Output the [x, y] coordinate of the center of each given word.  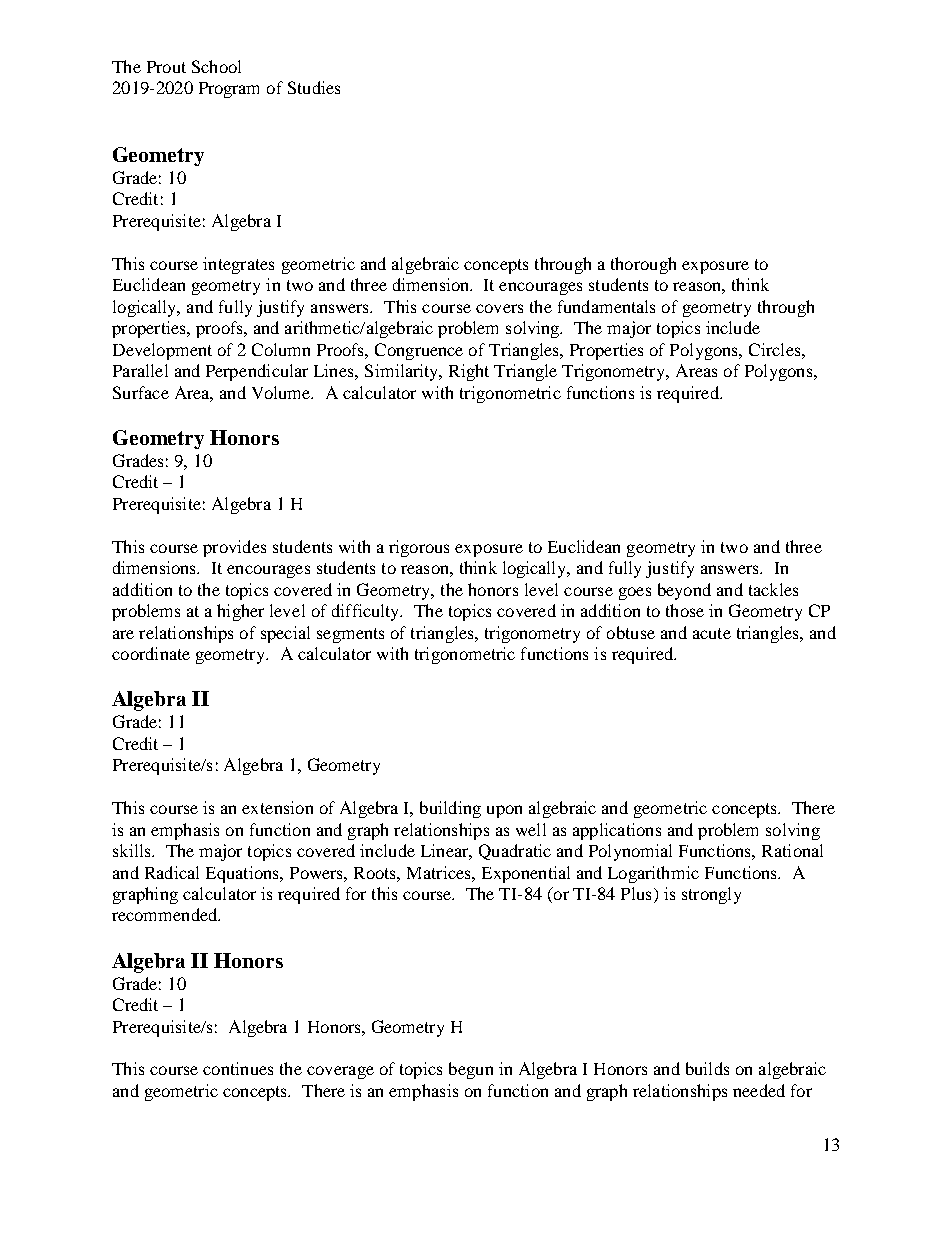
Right [469, 372]
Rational [792, 850]
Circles [776, 349]
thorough [643, 265]
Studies [314, 87]
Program [229, 90]
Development [162, 351]
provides [234, 548]
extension [277, 807]
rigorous [419, 548]
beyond [684, 591]
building [450, 809]
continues [238, 1068]
